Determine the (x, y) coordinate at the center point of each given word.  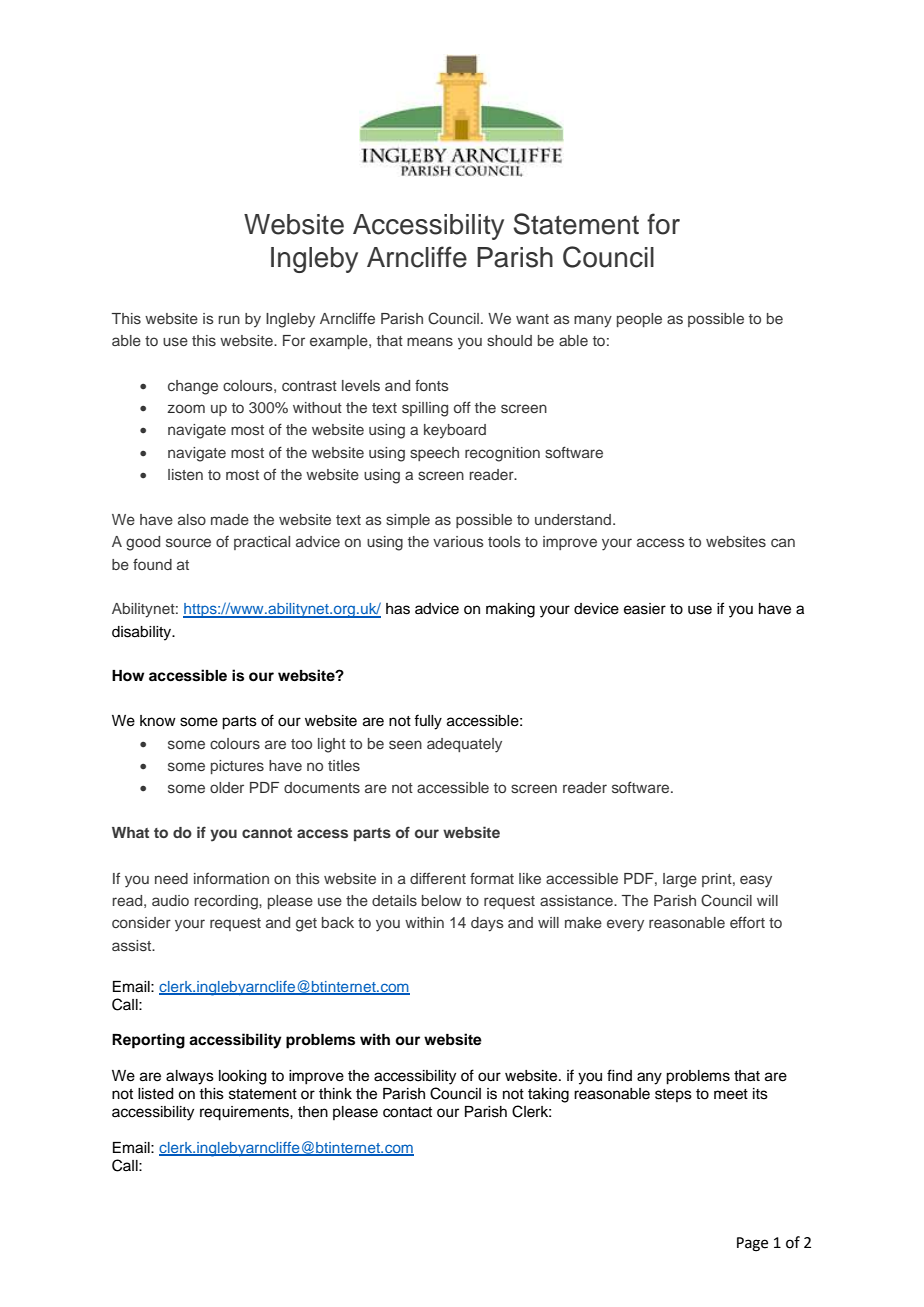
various (458, 541)
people (639, 320)
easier (645, 609)
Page (752, 1244)
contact (407, 1112)
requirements (245, 1113)
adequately (464, 745)
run (229, 319)
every (625, 925)
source (188, 542)
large (680, 880)
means (430, 341)
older (227, 787)
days (487, 924)
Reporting (148, 1041)
